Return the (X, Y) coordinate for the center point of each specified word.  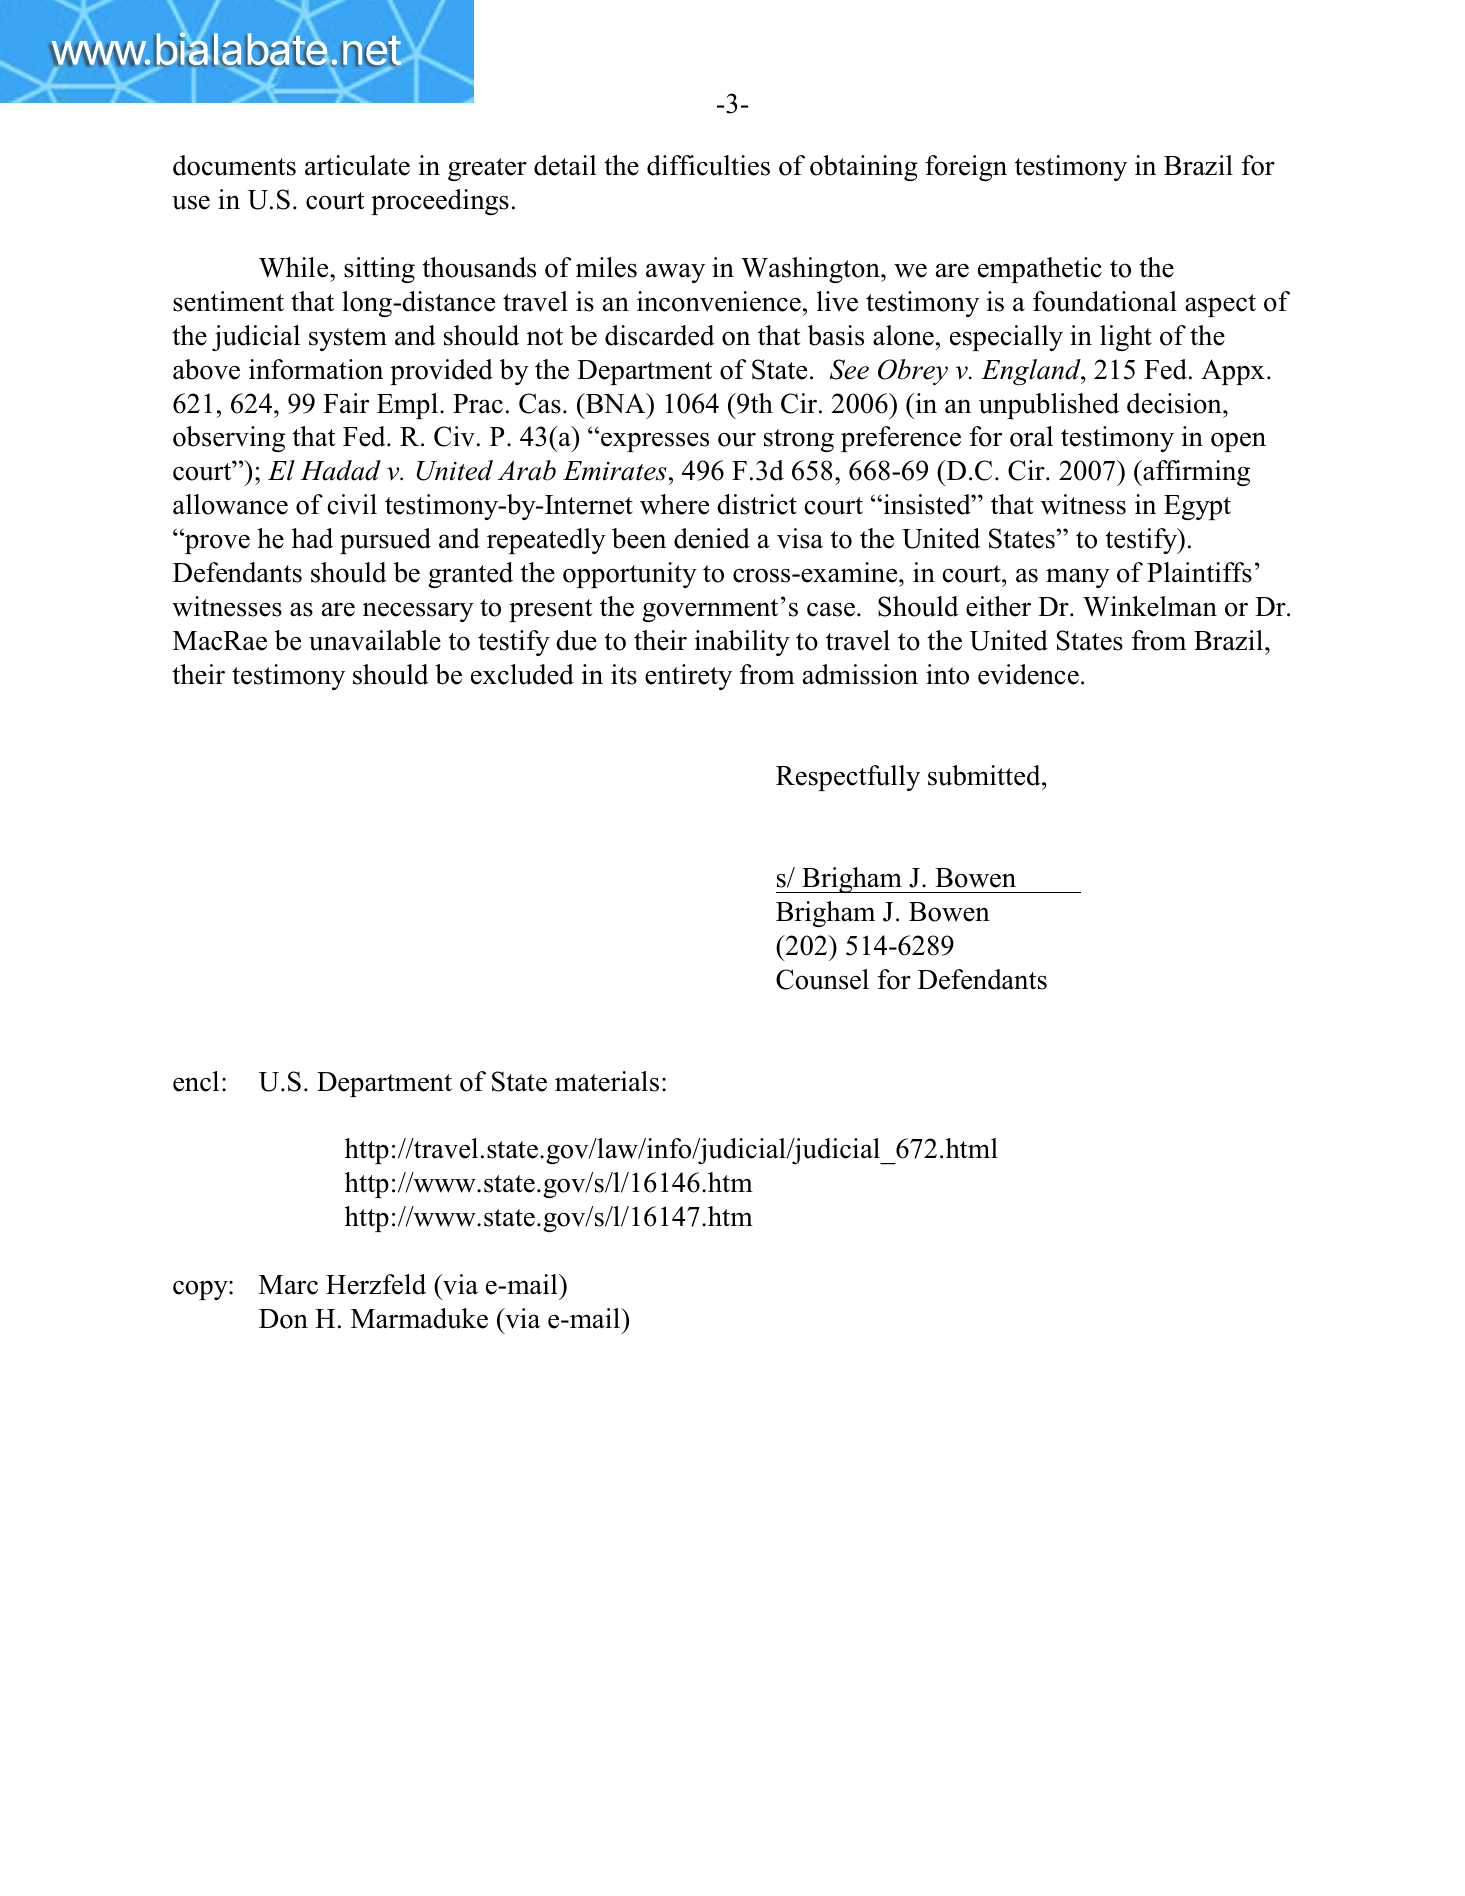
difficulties (708, 165)
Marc (288, 1285)
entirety (688, 677)
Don (283, 1319)
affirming (1195, 473)
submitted (985, 775)
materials (607, 1081)
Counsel (822, 979)
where (674, 504)
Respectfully (848, 778)
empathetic (1040, 270)
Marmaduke (419, 1318)
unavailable (375, 640)
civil (352, 504)
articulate (357, 165)
